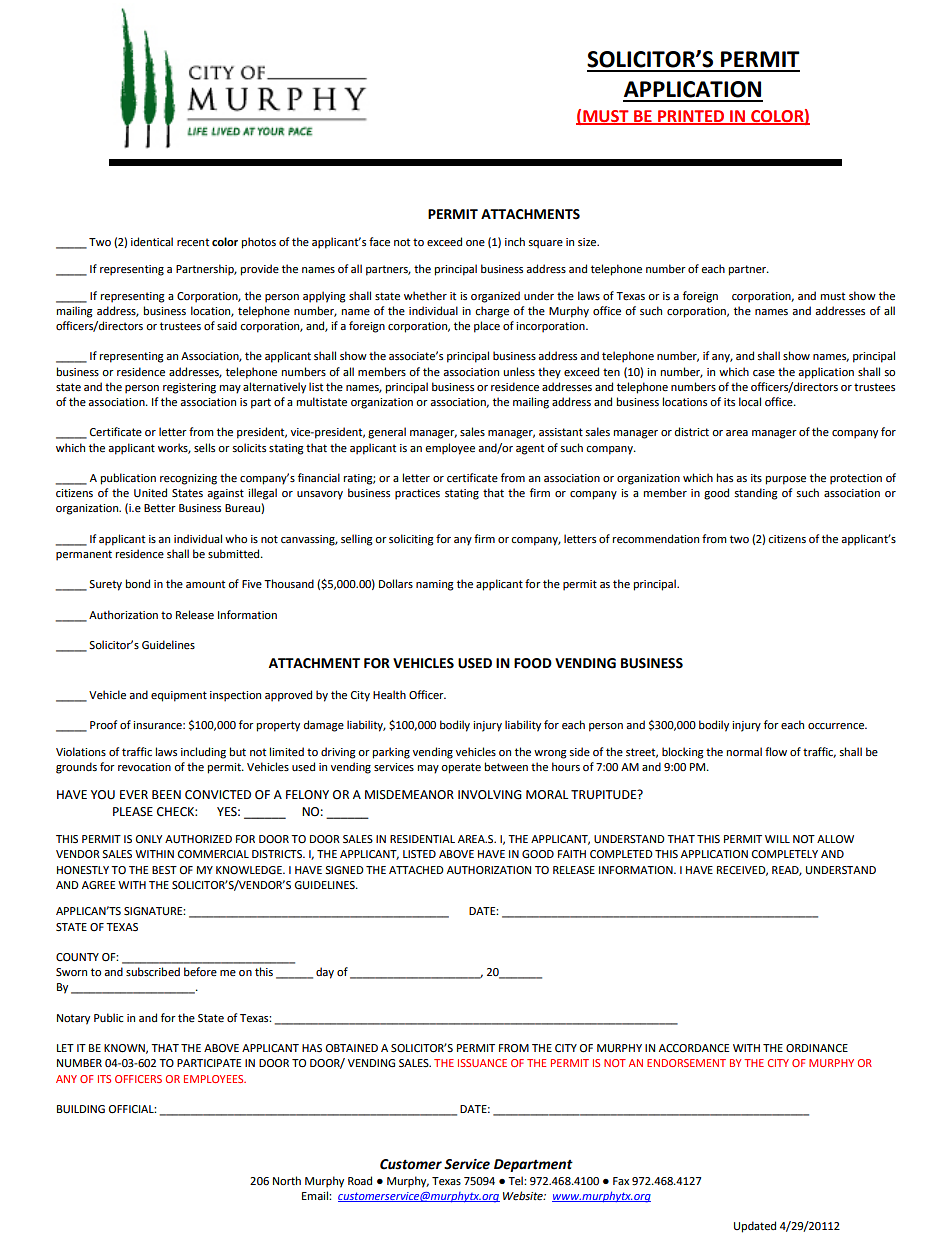  Describe the element at coordinates (189, 388) in the page. I see `registering` at that location.
